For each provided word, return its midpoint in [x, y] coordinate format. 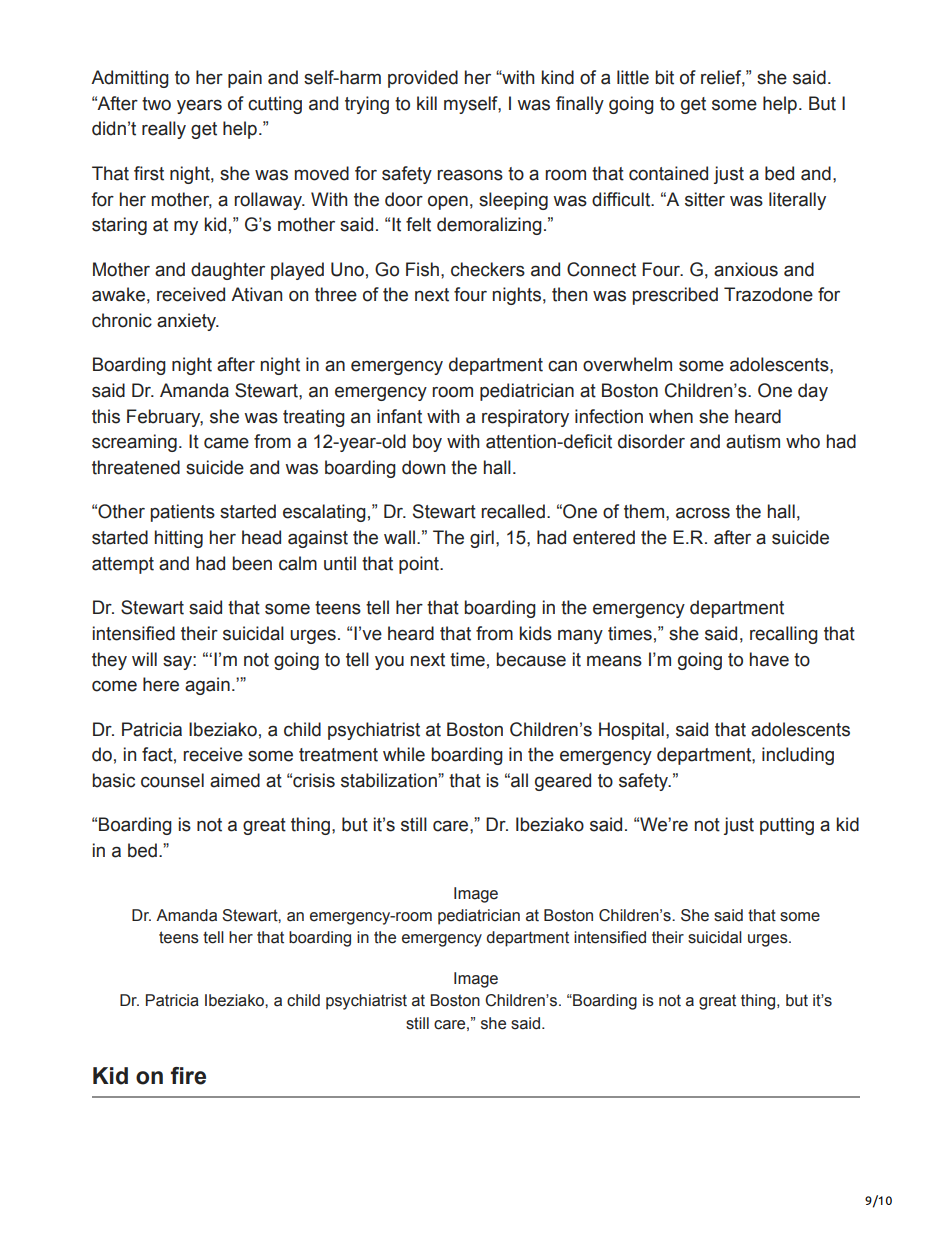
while [404, 754]
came [226, 443]
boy [427, 443]
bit [664, 77]
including [798, 756]
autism [753, 441]
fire [188, 1076]
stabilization [390, 780]
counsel [172, 780]
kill [427, 103]
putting [787, 826]
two [156, 104]
